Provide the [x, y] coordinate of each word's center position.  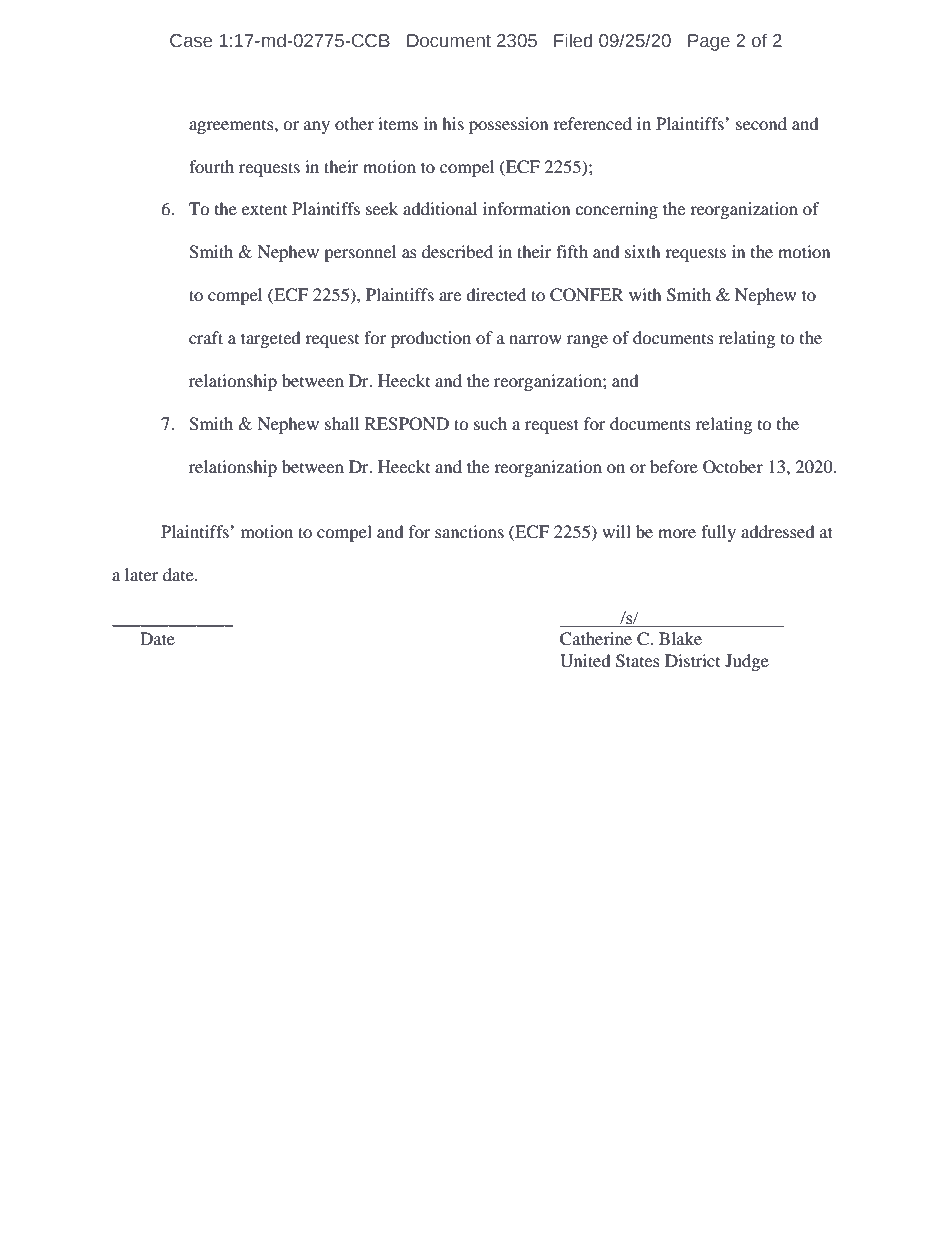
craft [206, 337]
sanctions [469, 531]
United [585, 661]
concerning [616, 210]
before [674, 466]
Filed [573, 40]
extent [264, 210]
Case [191, 41]
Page [709, 42]
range [587, 341]
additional [440, 208]
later [142, 574]
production [431, 339]
